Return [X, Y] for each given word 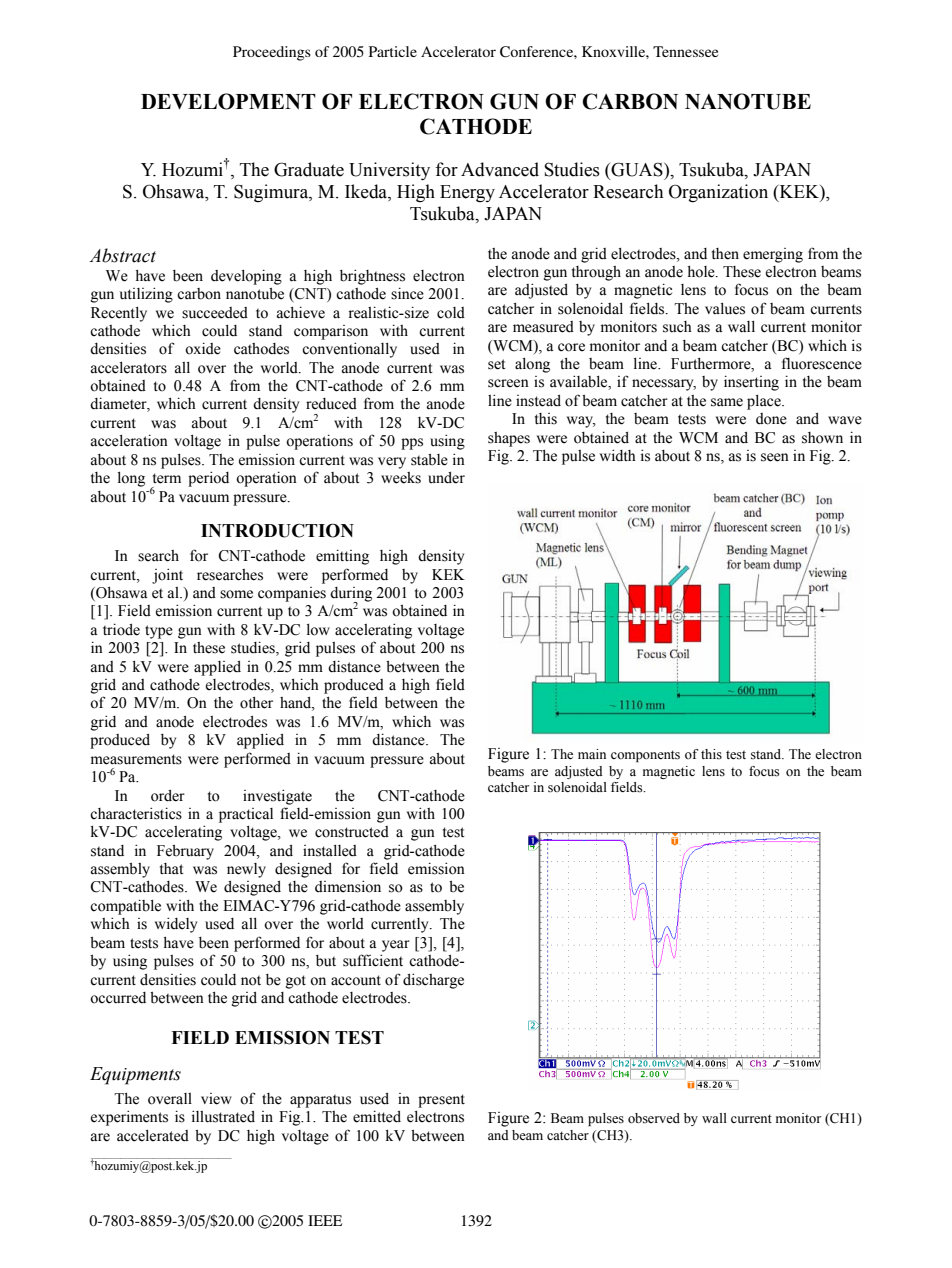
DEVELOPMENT [228, 101]
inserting [751, 383]
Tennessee [685, 51]
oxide [203, 348]
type [159, 632]
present [441, 1101]
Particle [393, 51]
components [645, 756]
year [396, 946]
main [592, 754]
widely [176, 925]
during [351, 595]
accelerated [153, 1136]
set [496, 364]
